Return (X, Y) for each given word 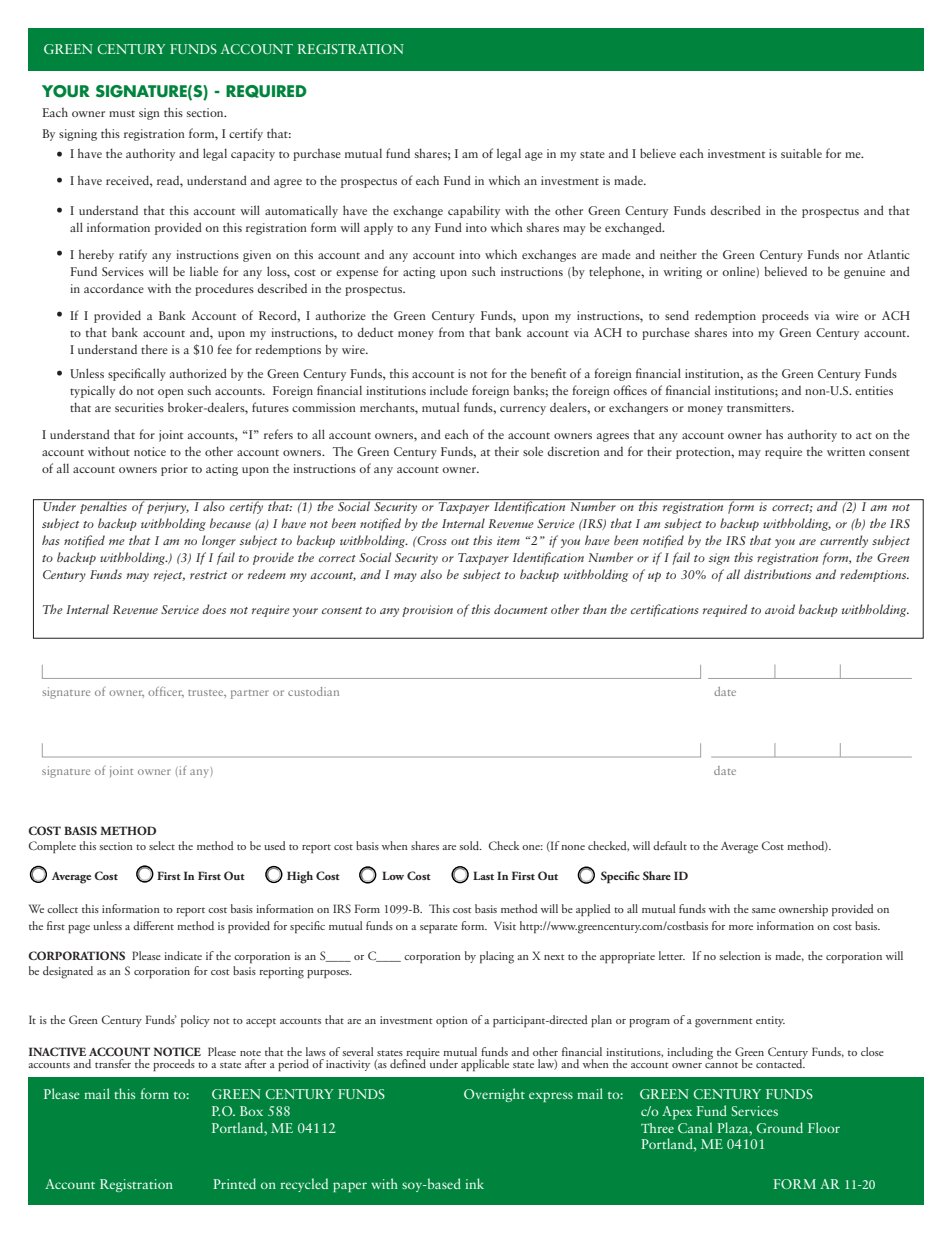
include (449, 390)
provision (427, 611)
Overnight (494, 1095)
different (153, 925)
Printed (234, 1183)
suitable (801, 153)
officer (166, 691)
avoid (780, 609)
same (764, 910)
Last (483, 875)
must (122, 113)
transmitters (760, 407)
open (171, 393)
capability (474, 211)
